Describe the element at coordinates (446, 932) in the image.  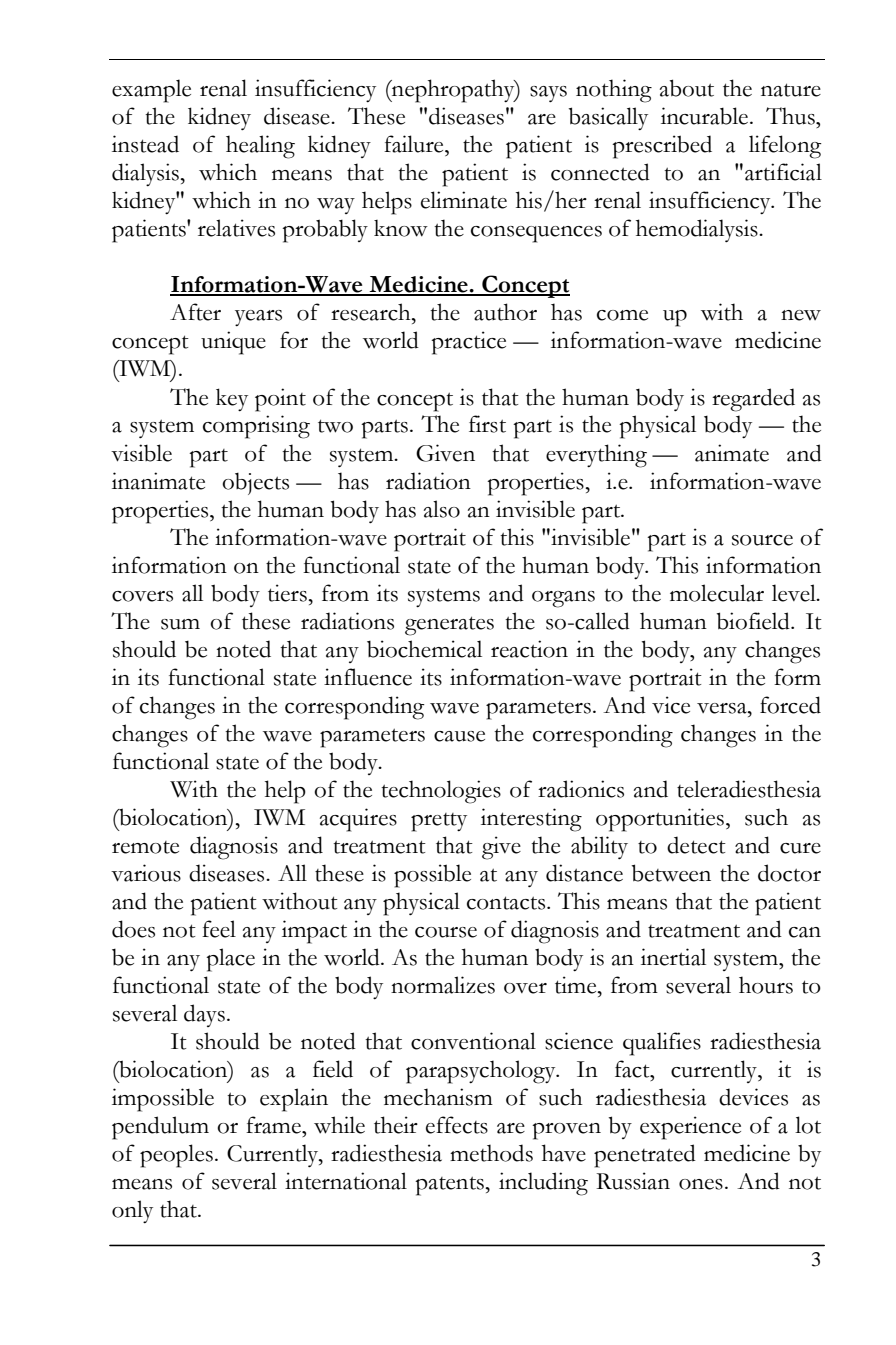
I see `course` at that location.
